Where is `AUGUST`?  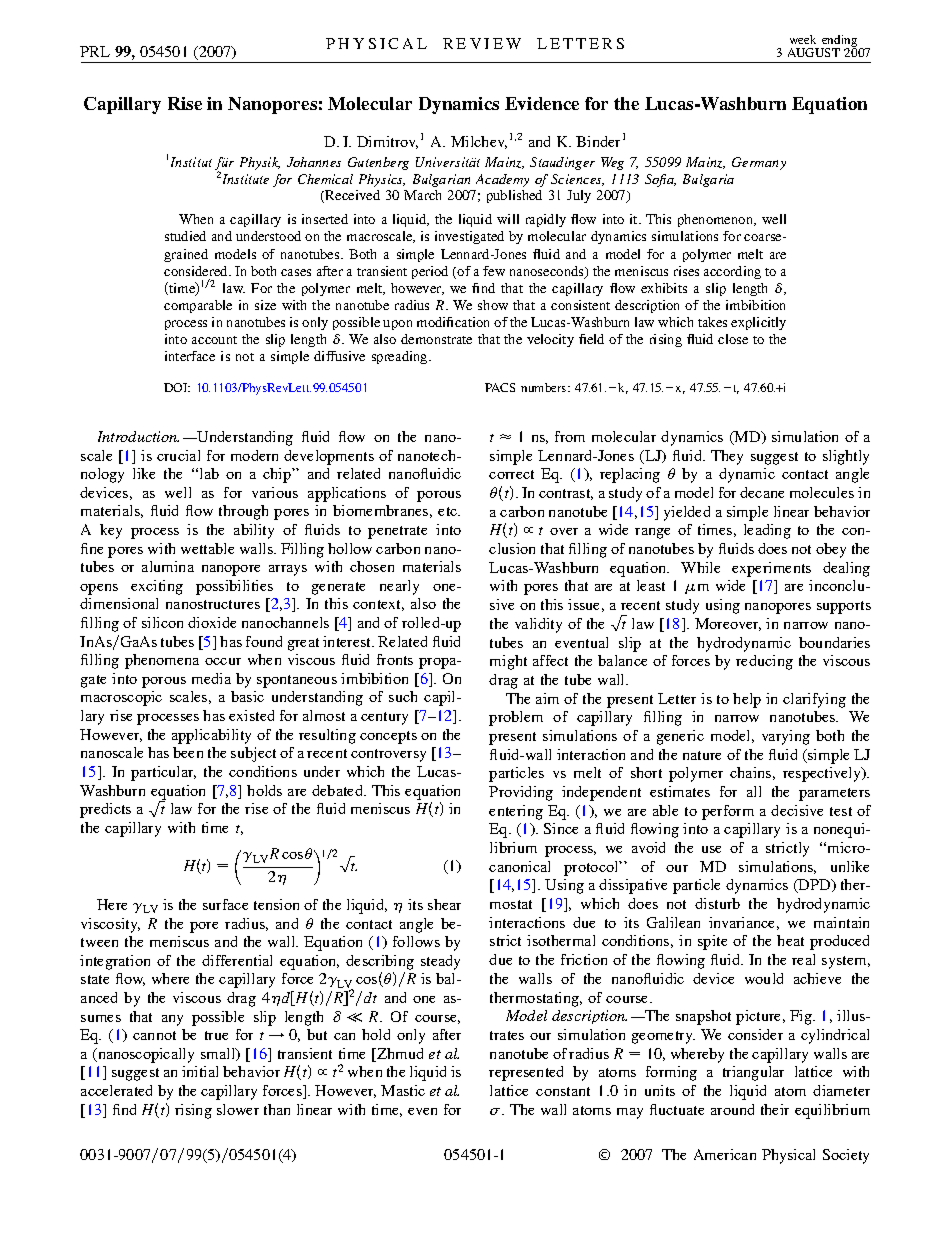
AUGUST is located at coordinates (814, 52).
